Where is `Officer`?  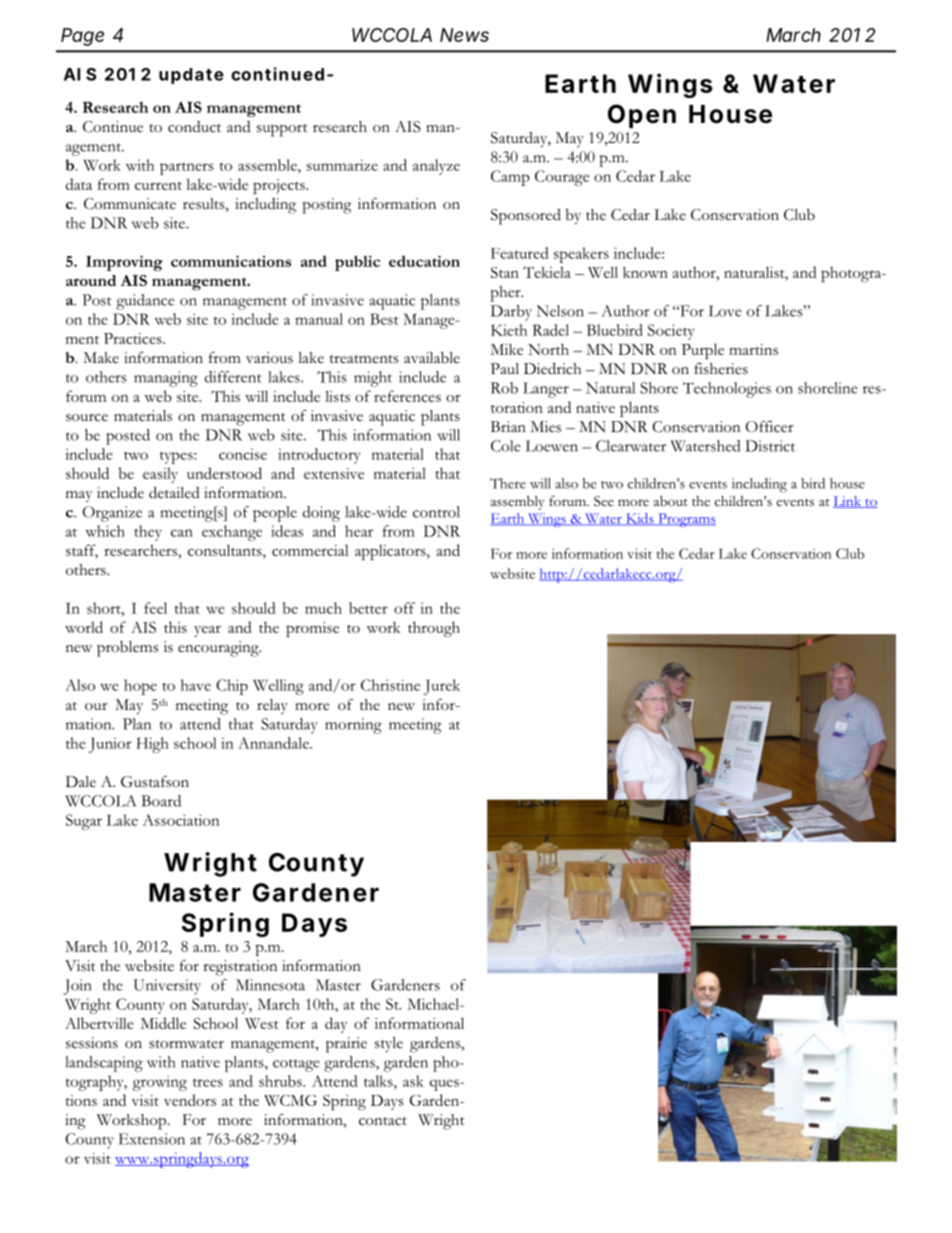 Officer is located at coordinates (770, 427).
